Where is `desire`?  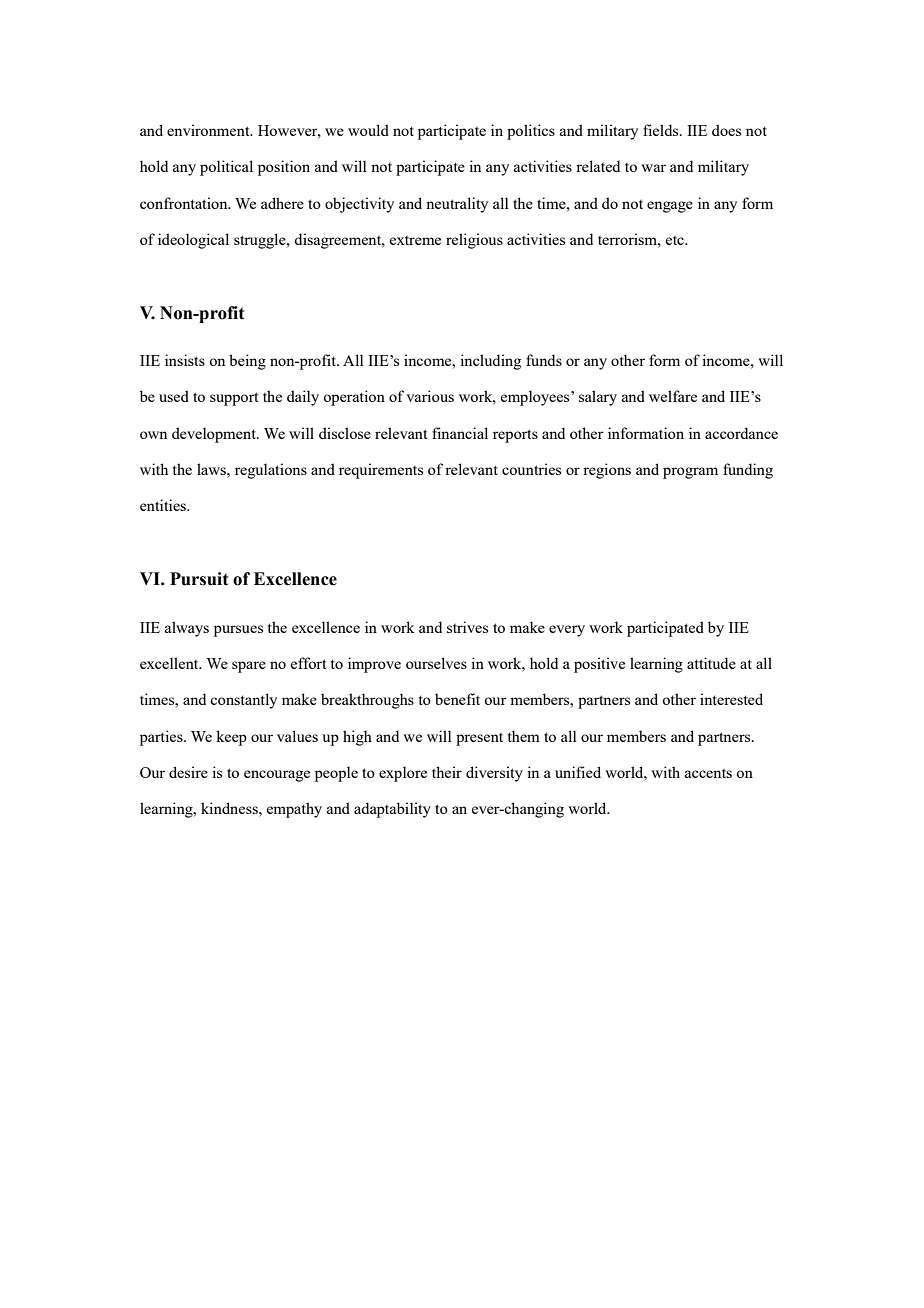 desire is located at coordinates (188, 772).
